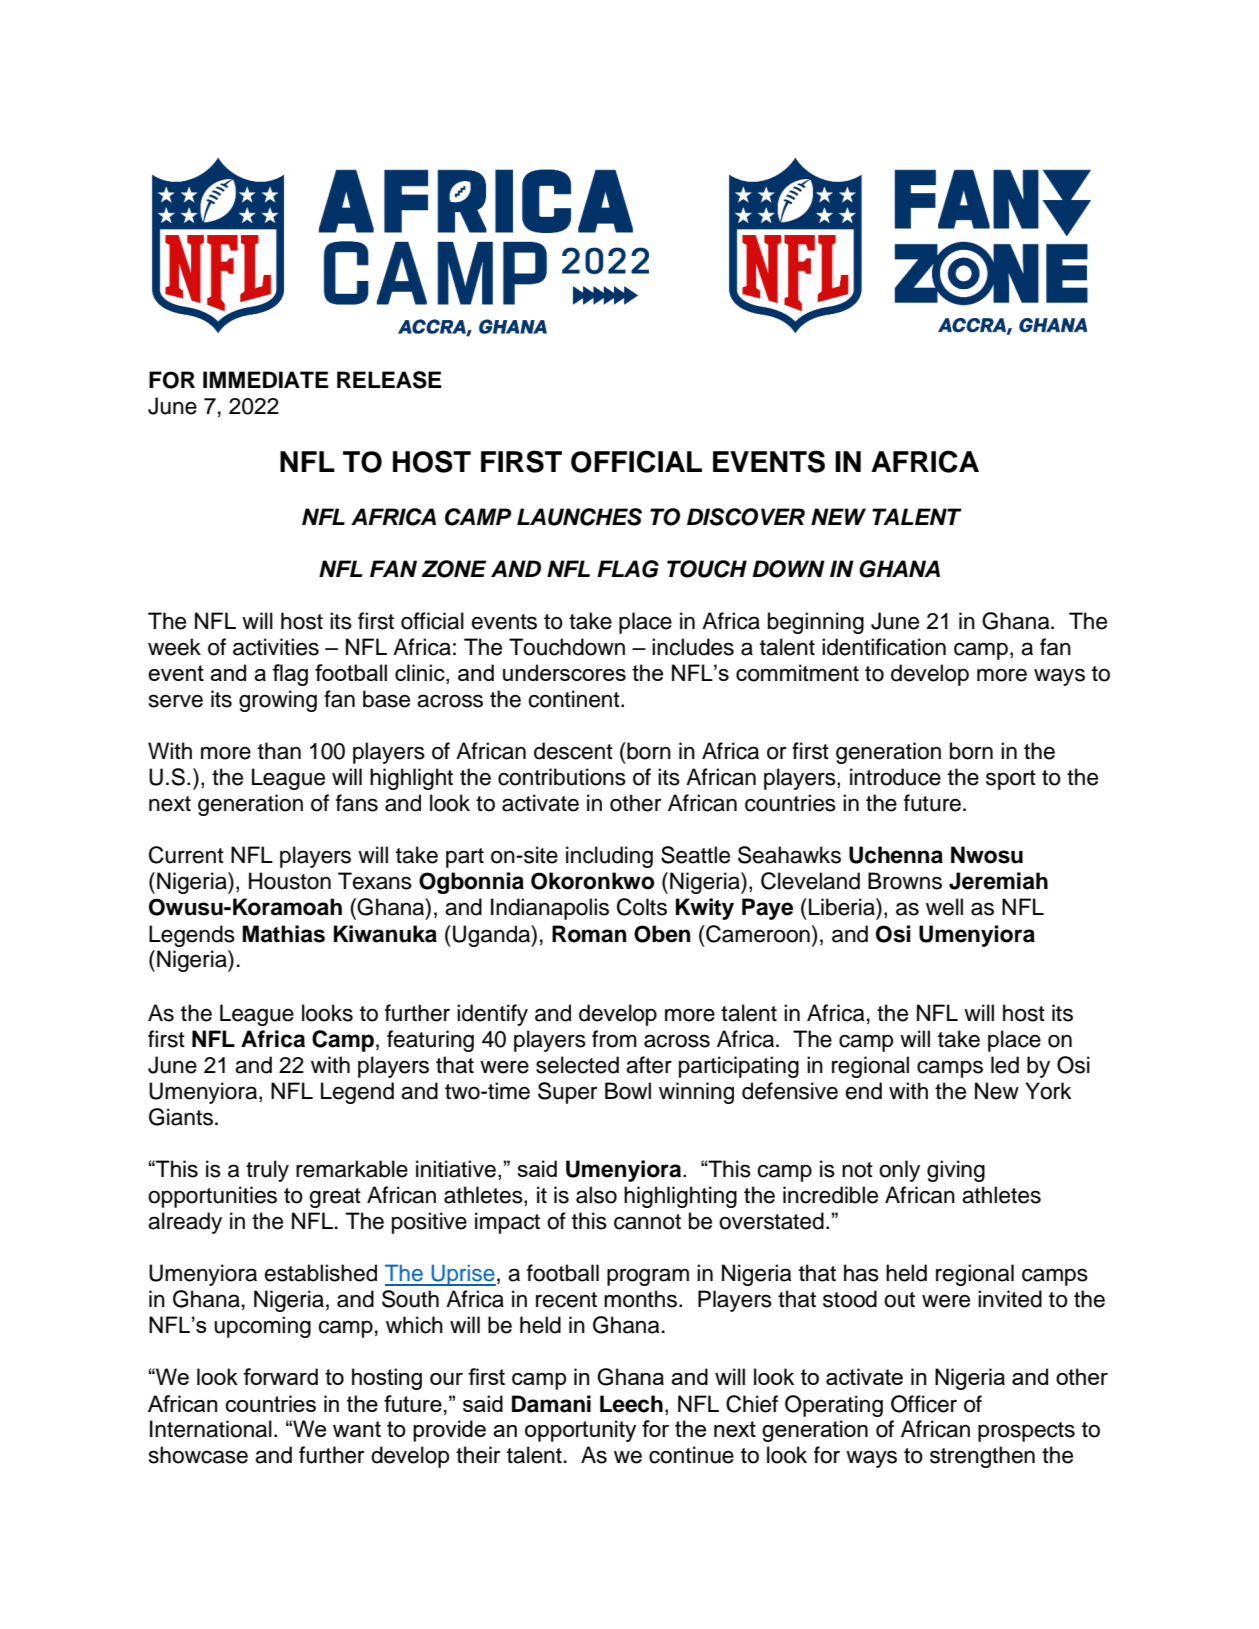  What do you see at coordinates (580, 1431) in the image?
I see `opportunity` at bounding box center [580, 1431].
